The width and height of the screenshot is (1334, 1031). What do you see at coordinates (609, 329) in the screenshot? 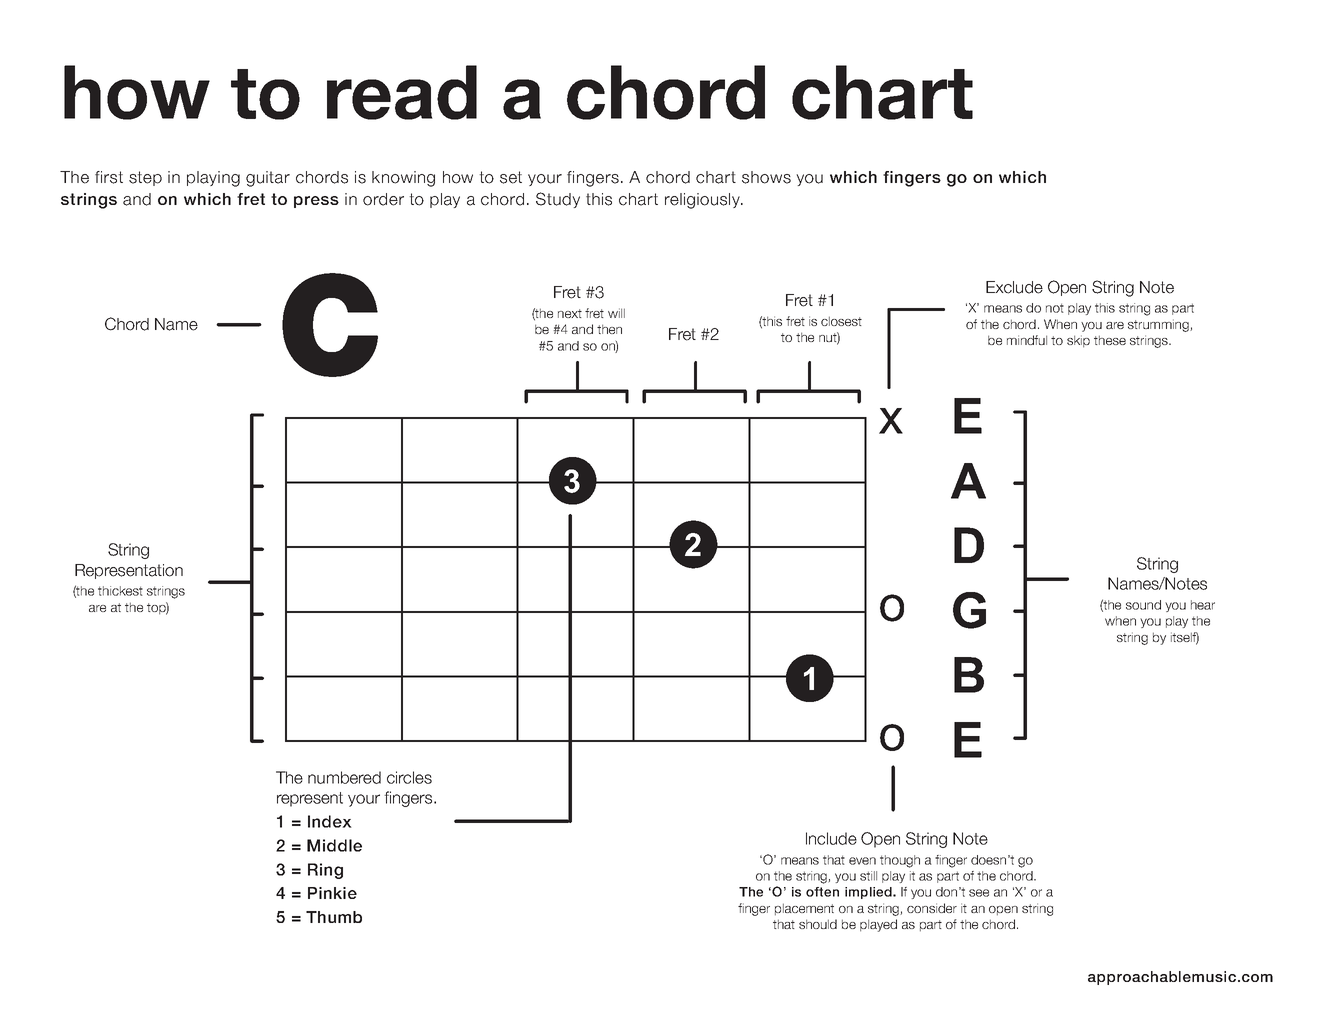
I see `then` at bounding box center [609, 329].
